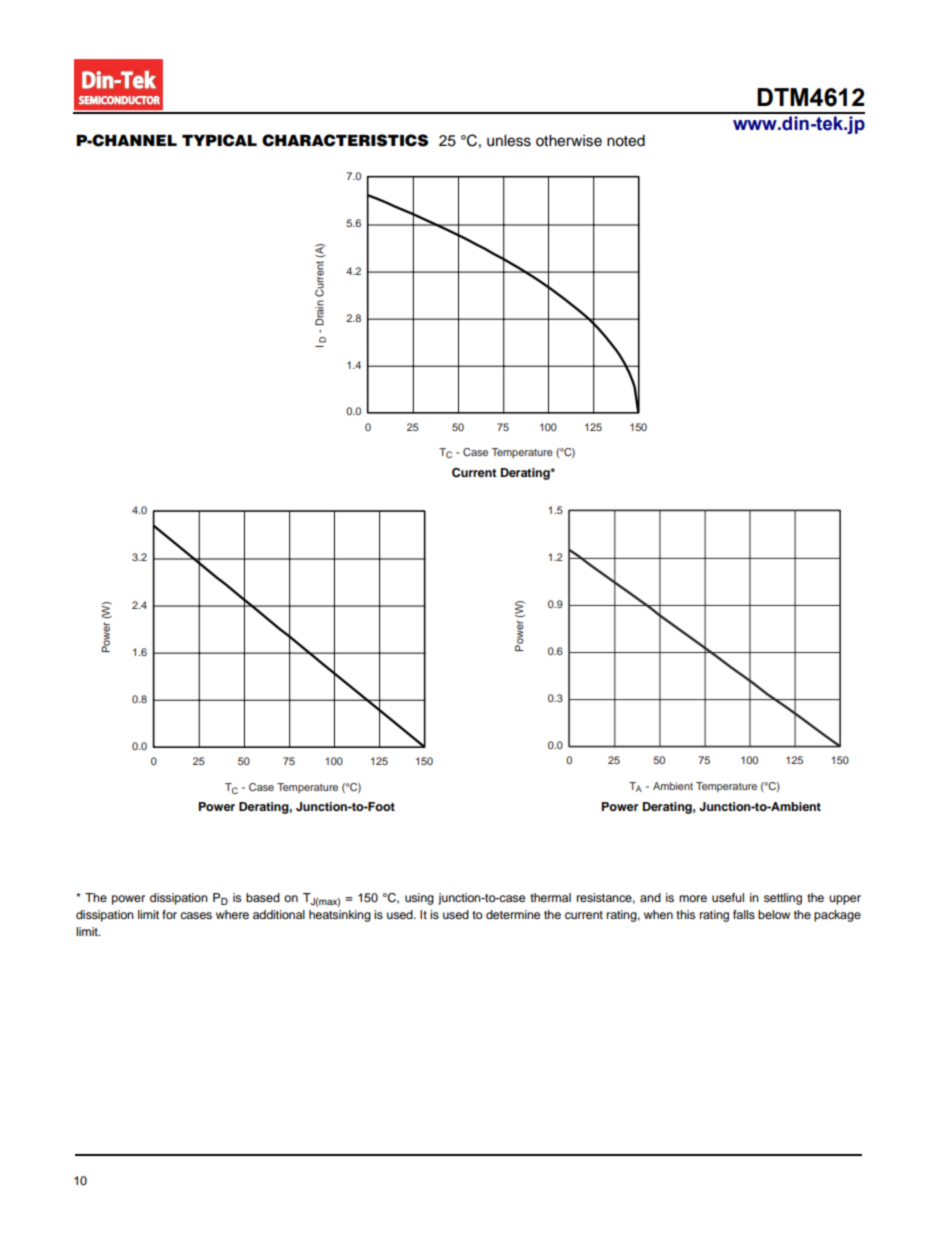 This screenshot has width=952, height=1233. What do you see at coordinates (626, 141) in the screenshot?
I see `noted` at bounding box center [626, 141].
